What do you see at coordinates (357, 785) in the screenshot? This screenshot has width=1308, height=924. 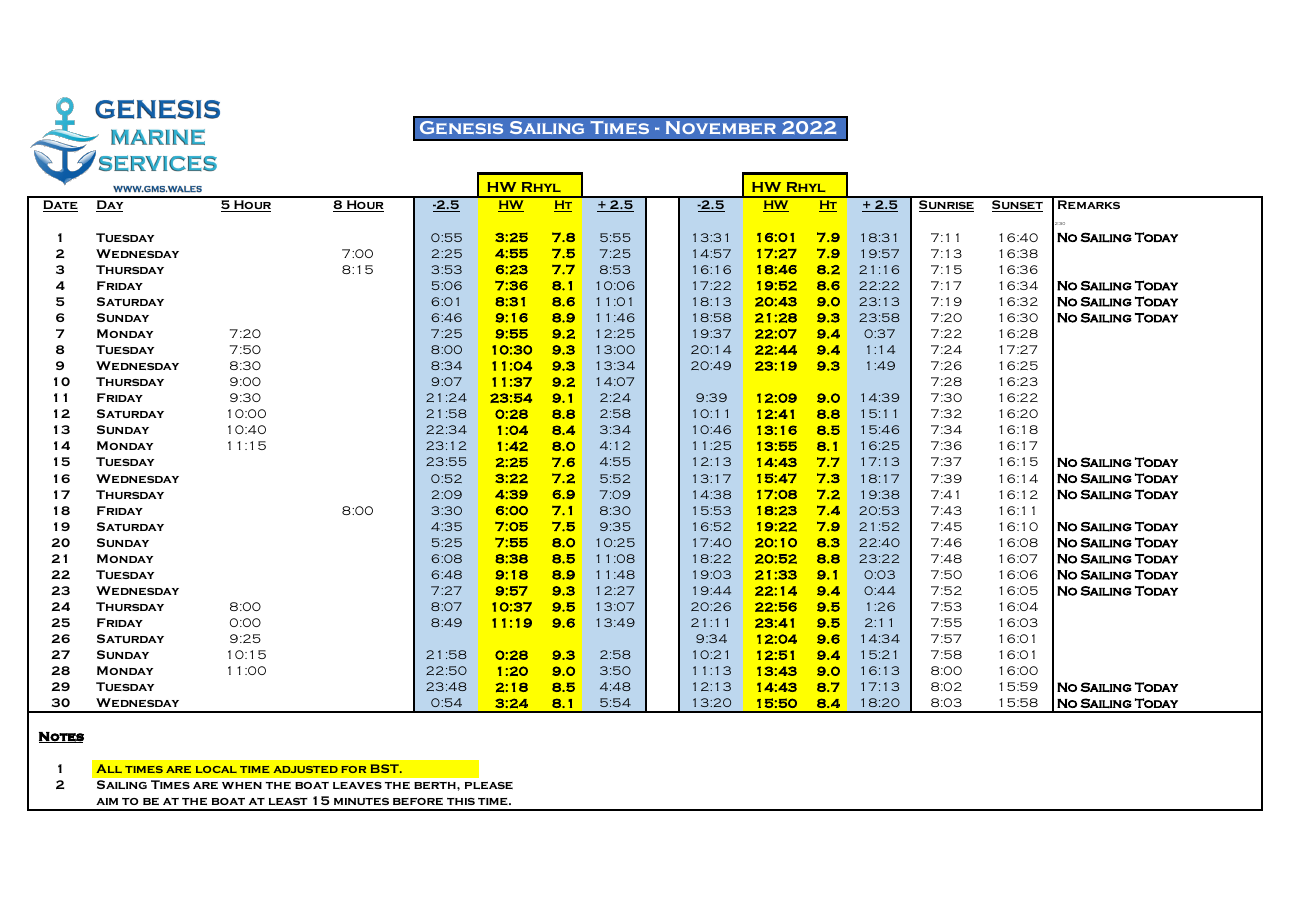 I see `leaves` at bounding box center [357, 785].
